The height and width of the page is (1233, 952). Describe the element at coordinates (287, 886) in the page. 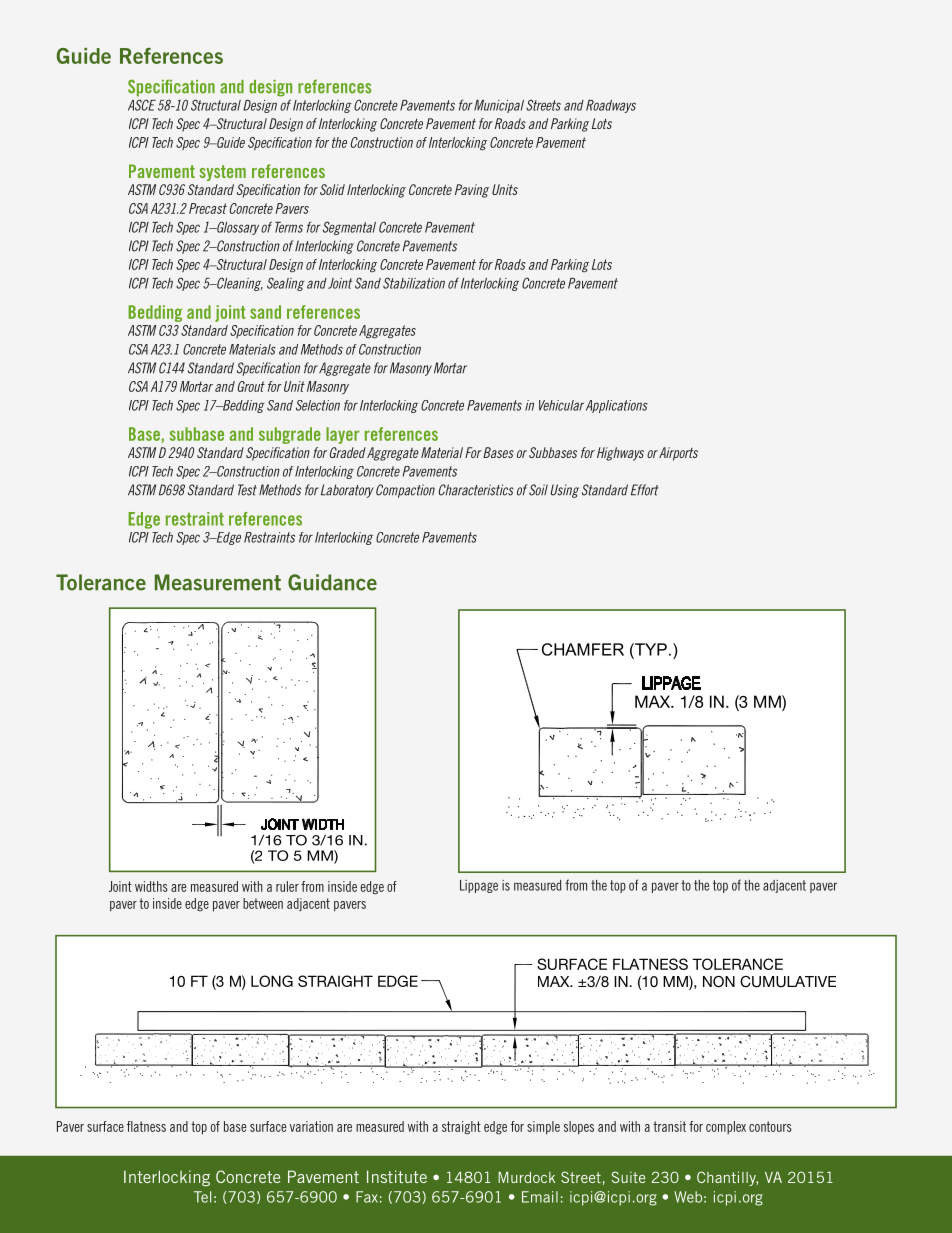

I see `ruler` at that location.
